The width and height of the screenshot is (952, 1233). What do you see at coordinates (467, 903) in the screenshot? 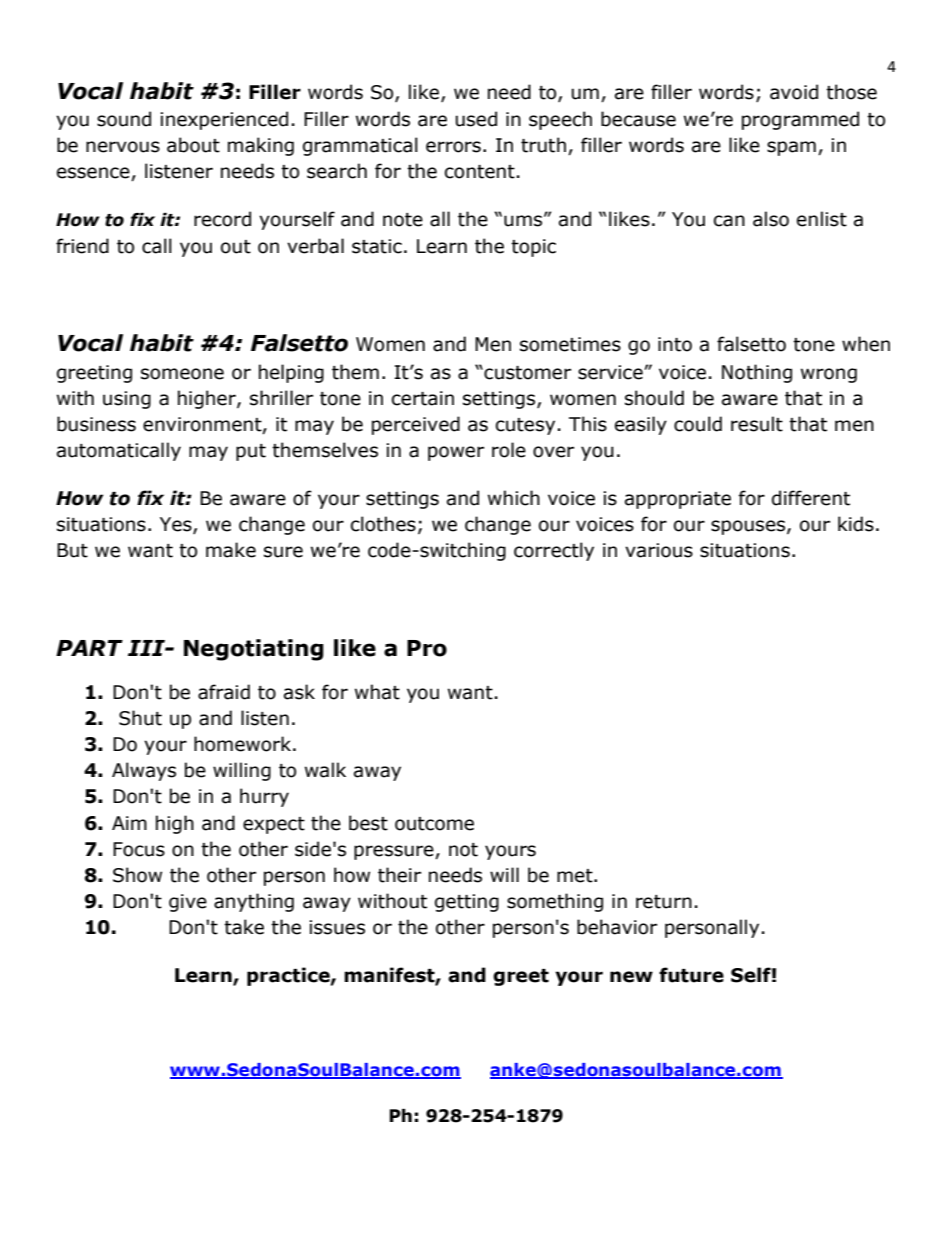
I see `getting` at bounding box center [467, 903].
